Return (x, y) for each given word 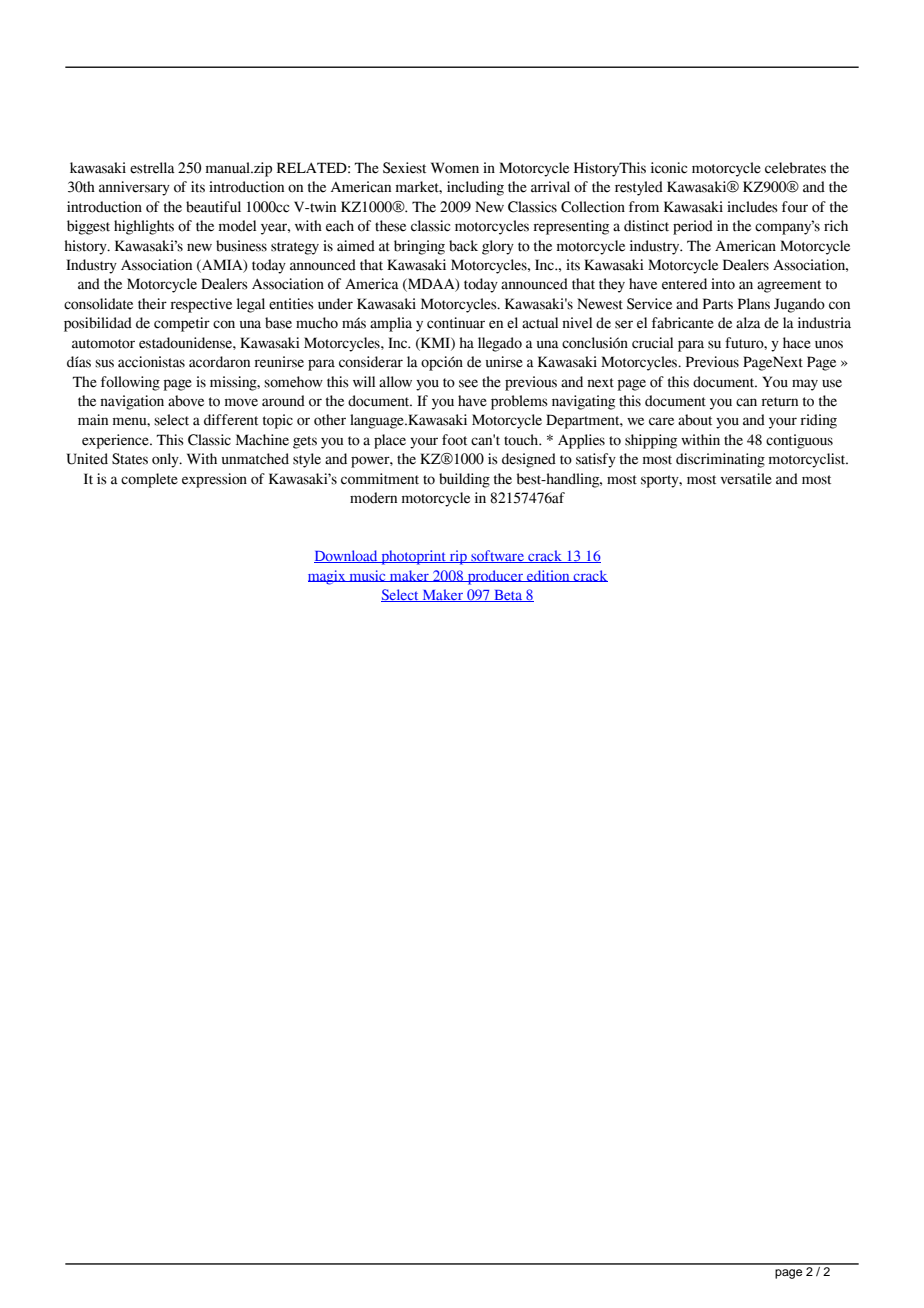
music (367, 576)
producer (495, 577)
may (805, 385)
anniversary (134, 188)
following (130, 383)
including (475, 188)
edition (548, 576)
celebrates (795, 168)
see (468, 383)
